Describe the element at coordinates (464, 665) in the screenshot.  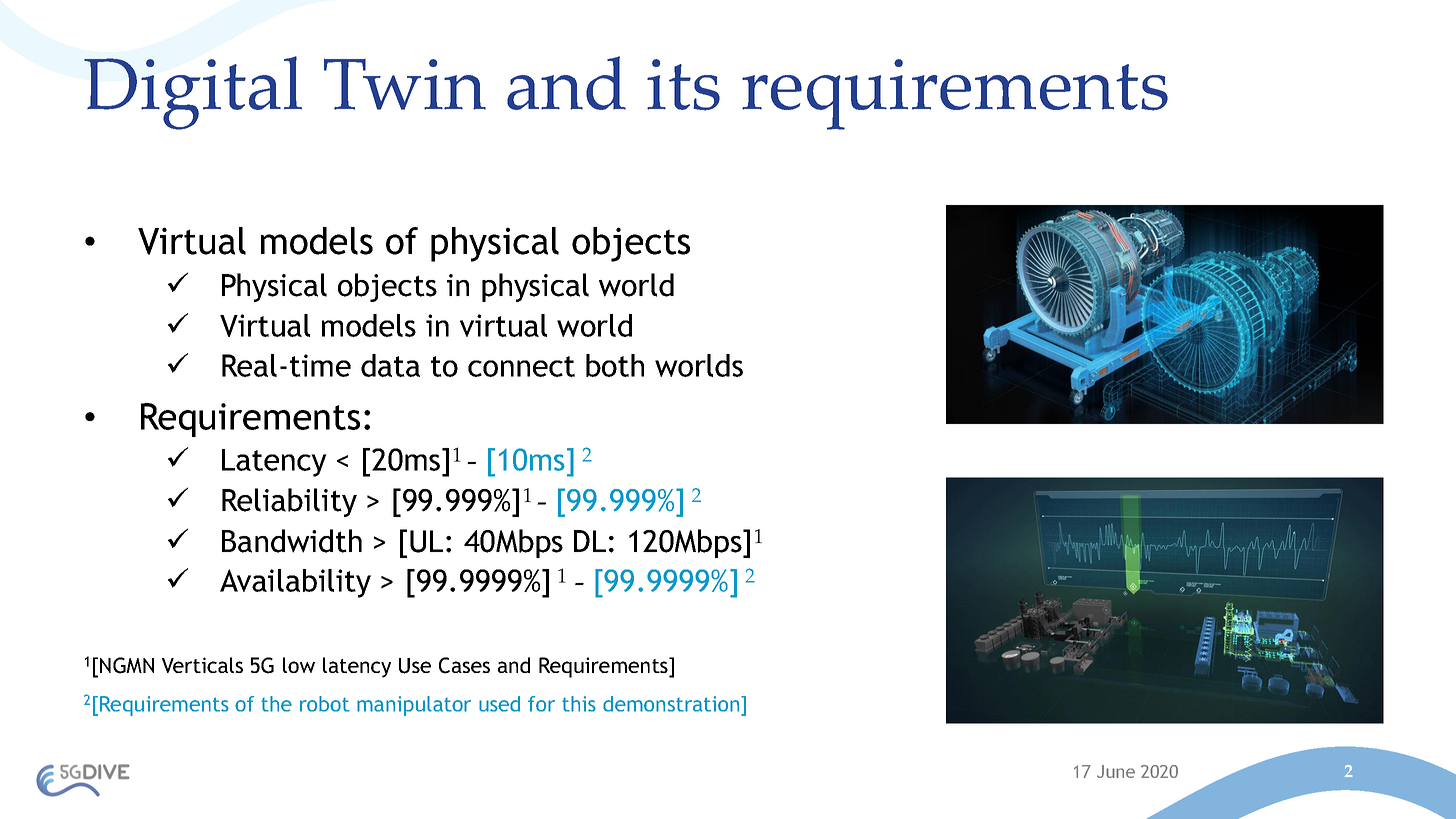
I see `Cases` at that location.
